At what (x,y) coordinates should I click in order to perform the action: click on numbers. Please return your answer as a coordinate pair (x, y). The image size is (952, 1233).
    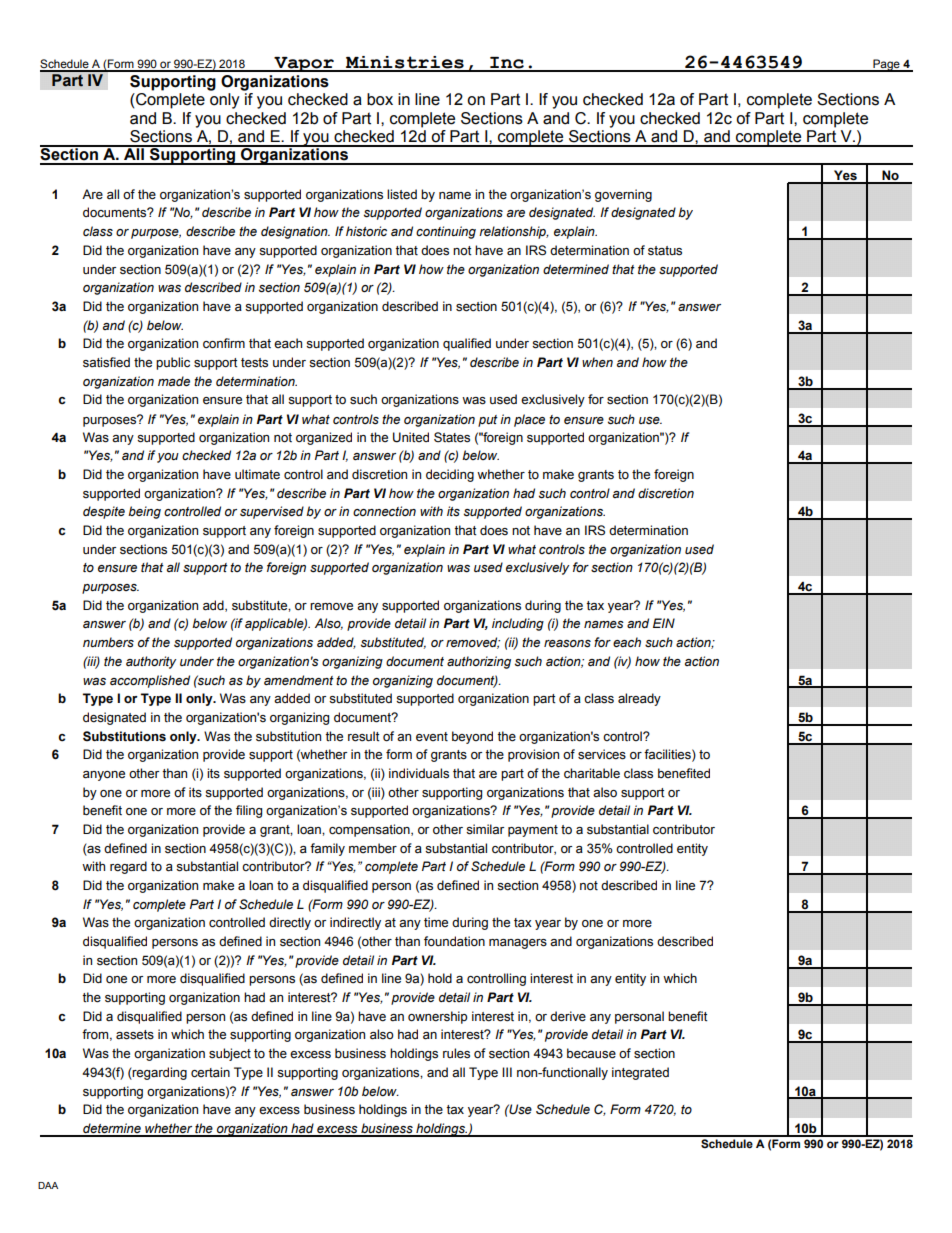
    Looking at the image, I should click on (108, 642).
